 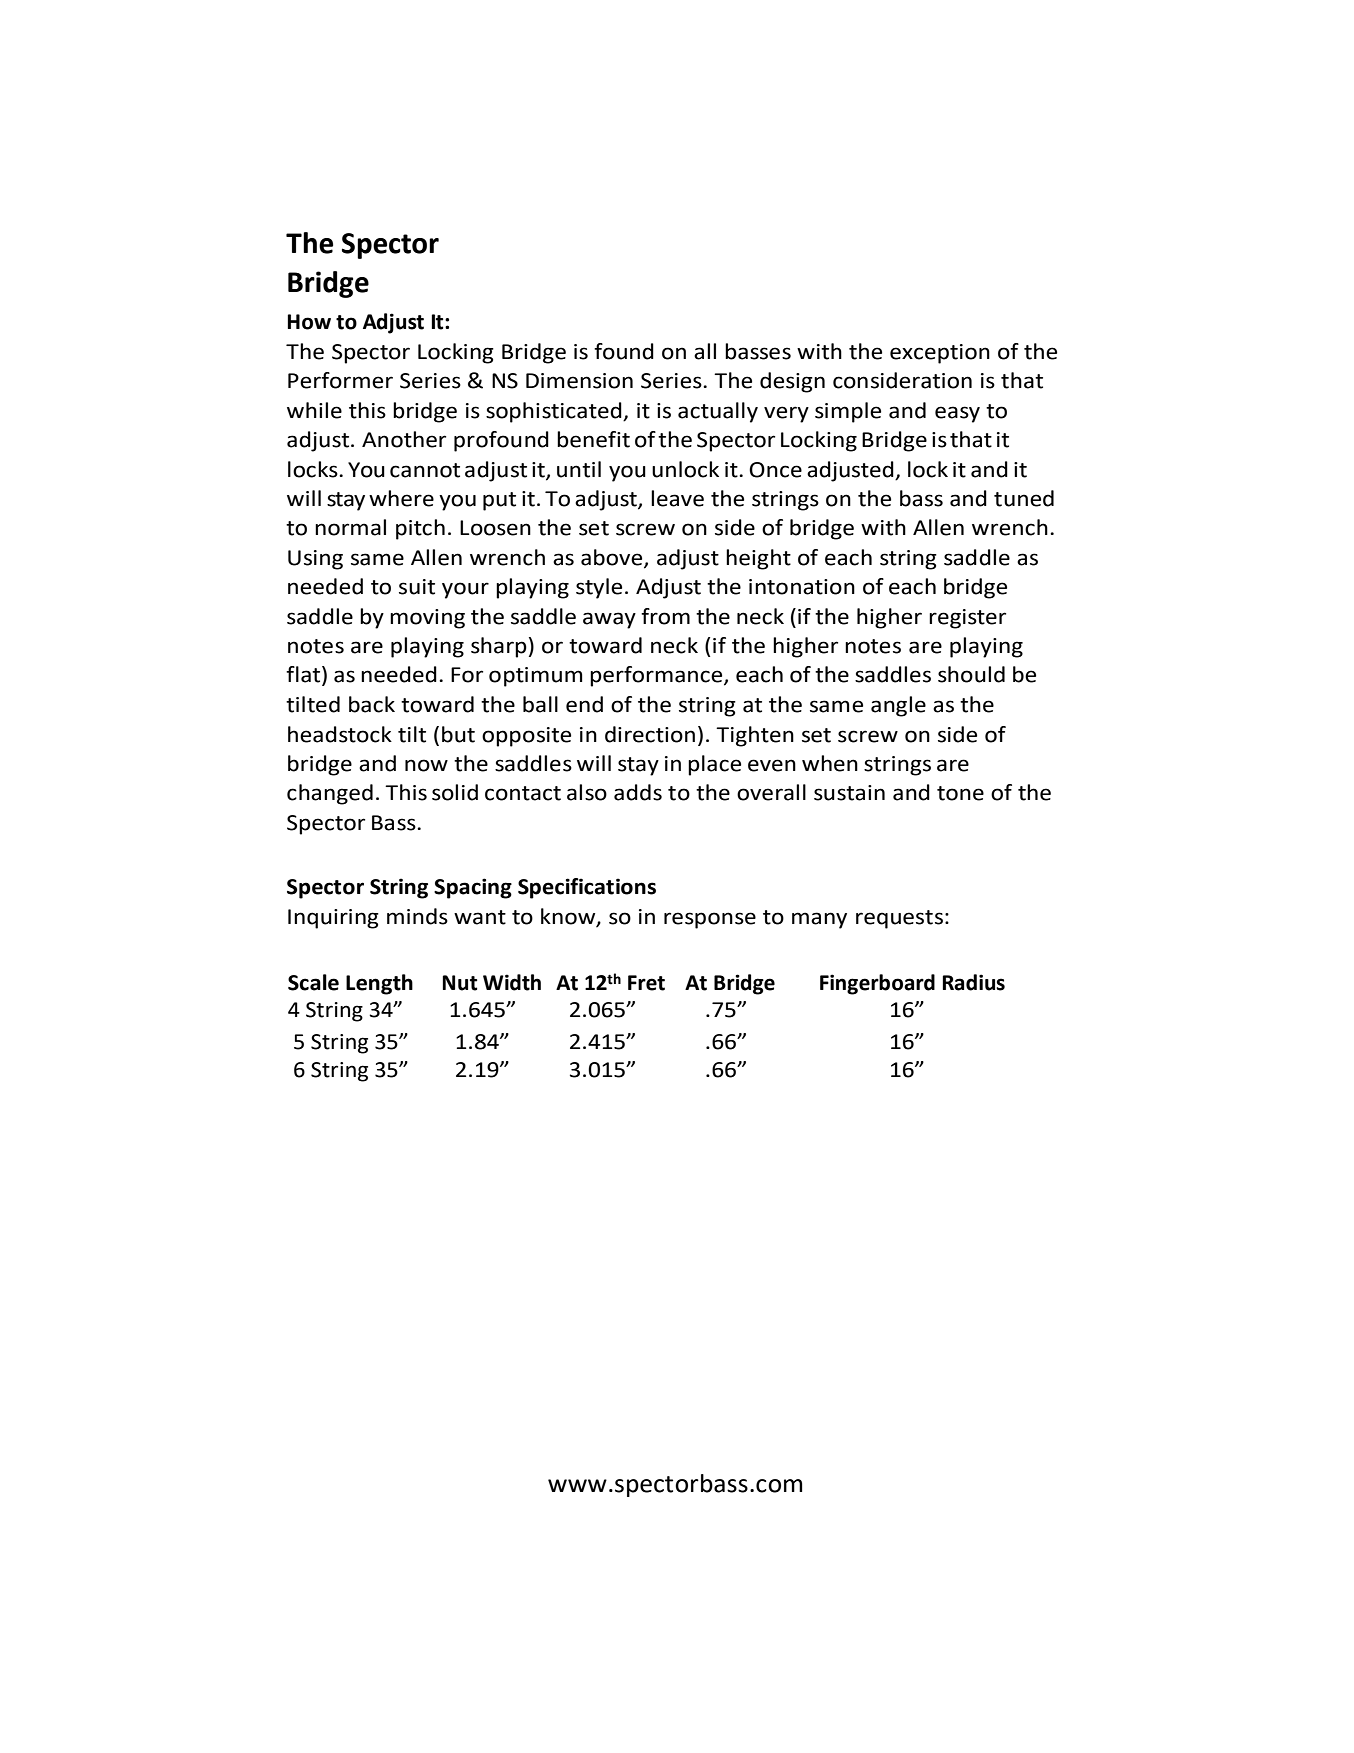 I want to click on above, so click(x=613, y=558).
